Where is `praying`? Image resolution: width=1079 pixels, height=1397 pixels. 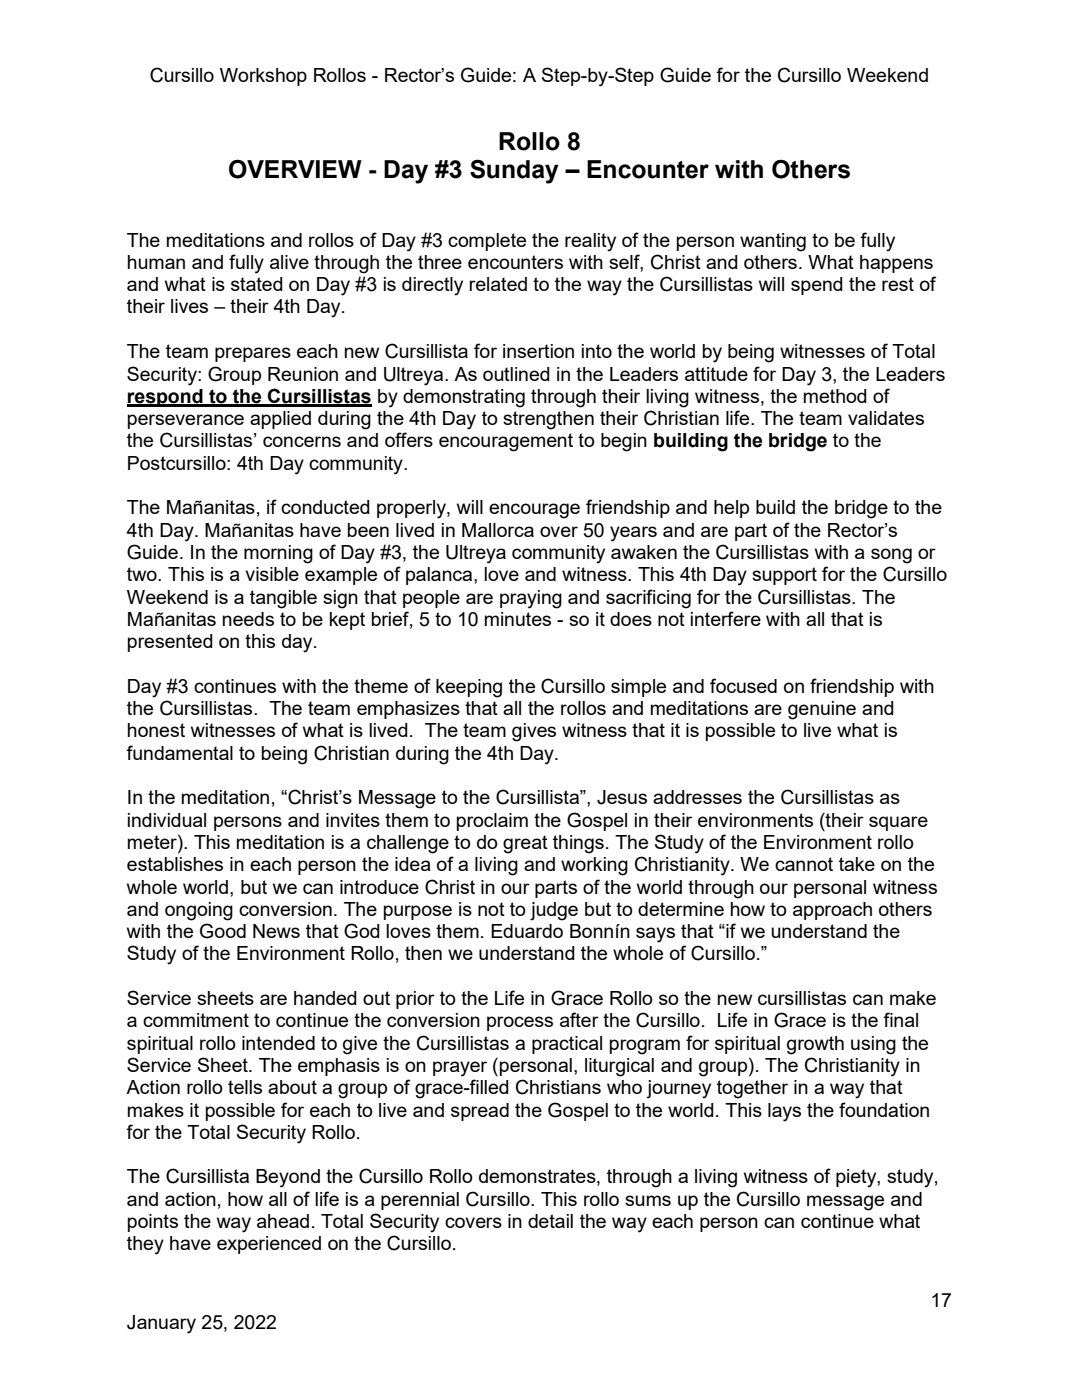 praying is located at coordinates (531, 599).
